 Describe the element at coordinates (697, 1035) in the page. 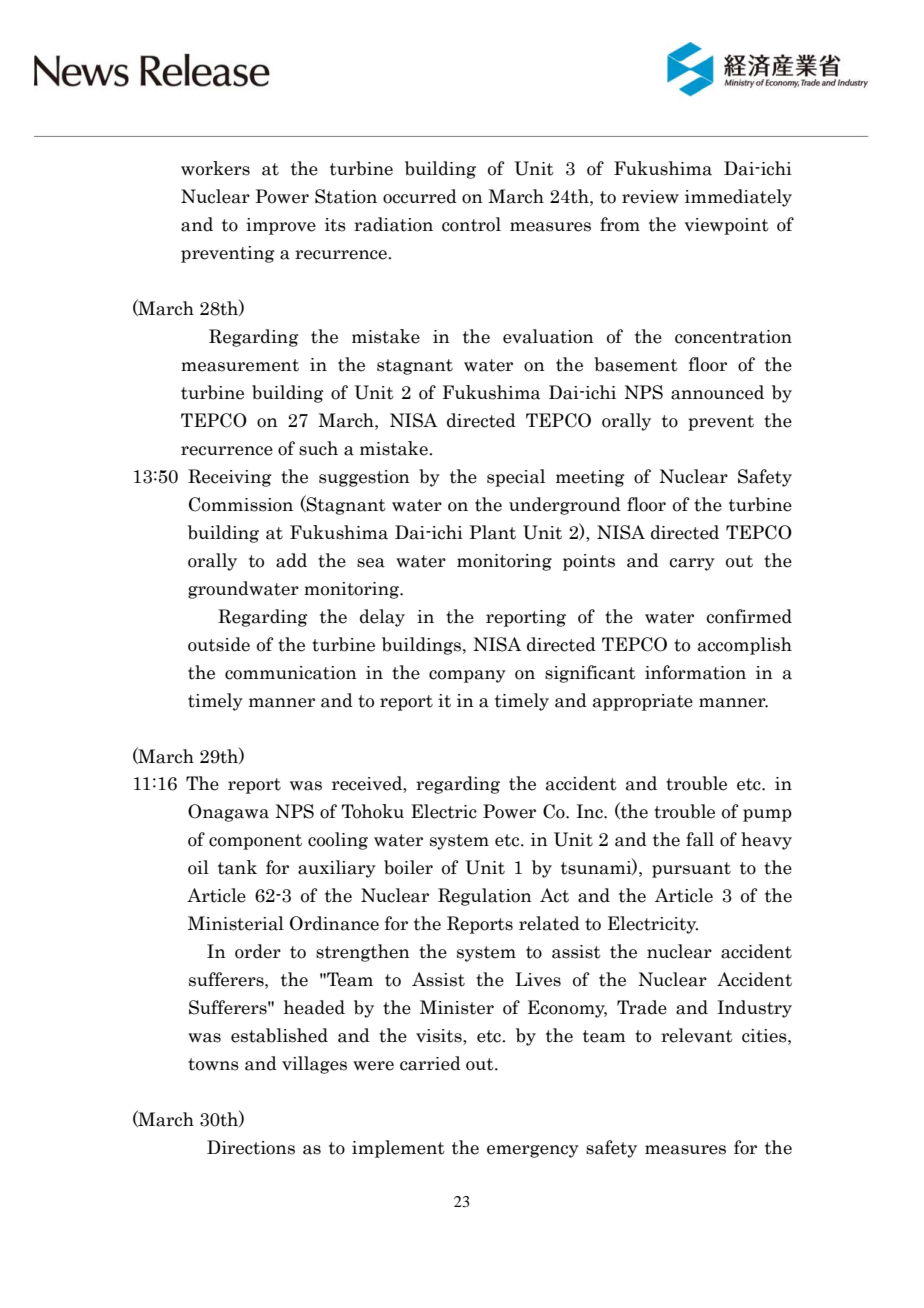

I see `relevant` at that location.
